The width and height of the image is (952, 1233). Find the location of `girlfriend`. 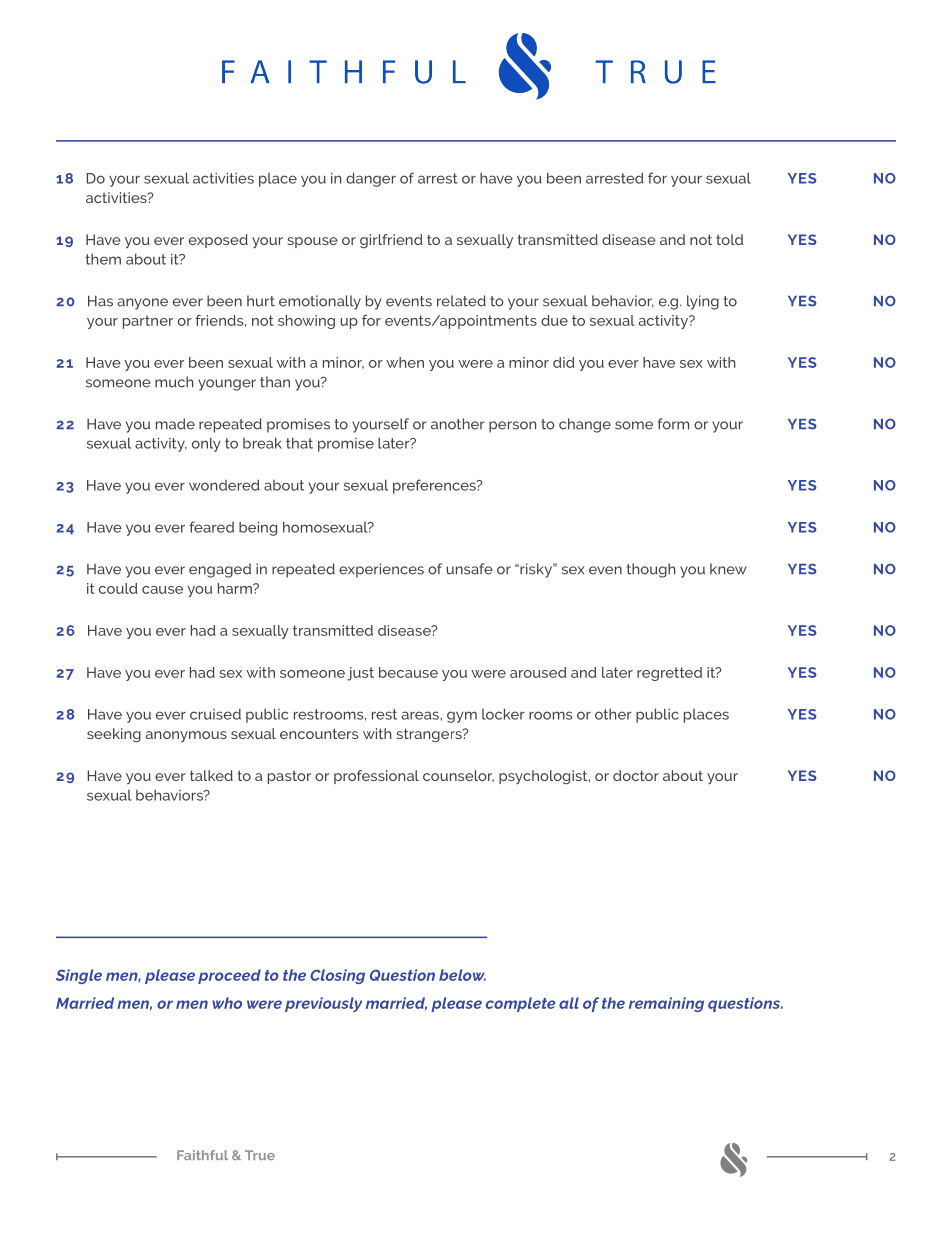

girlfriend is located at coordinates (391, 241).
